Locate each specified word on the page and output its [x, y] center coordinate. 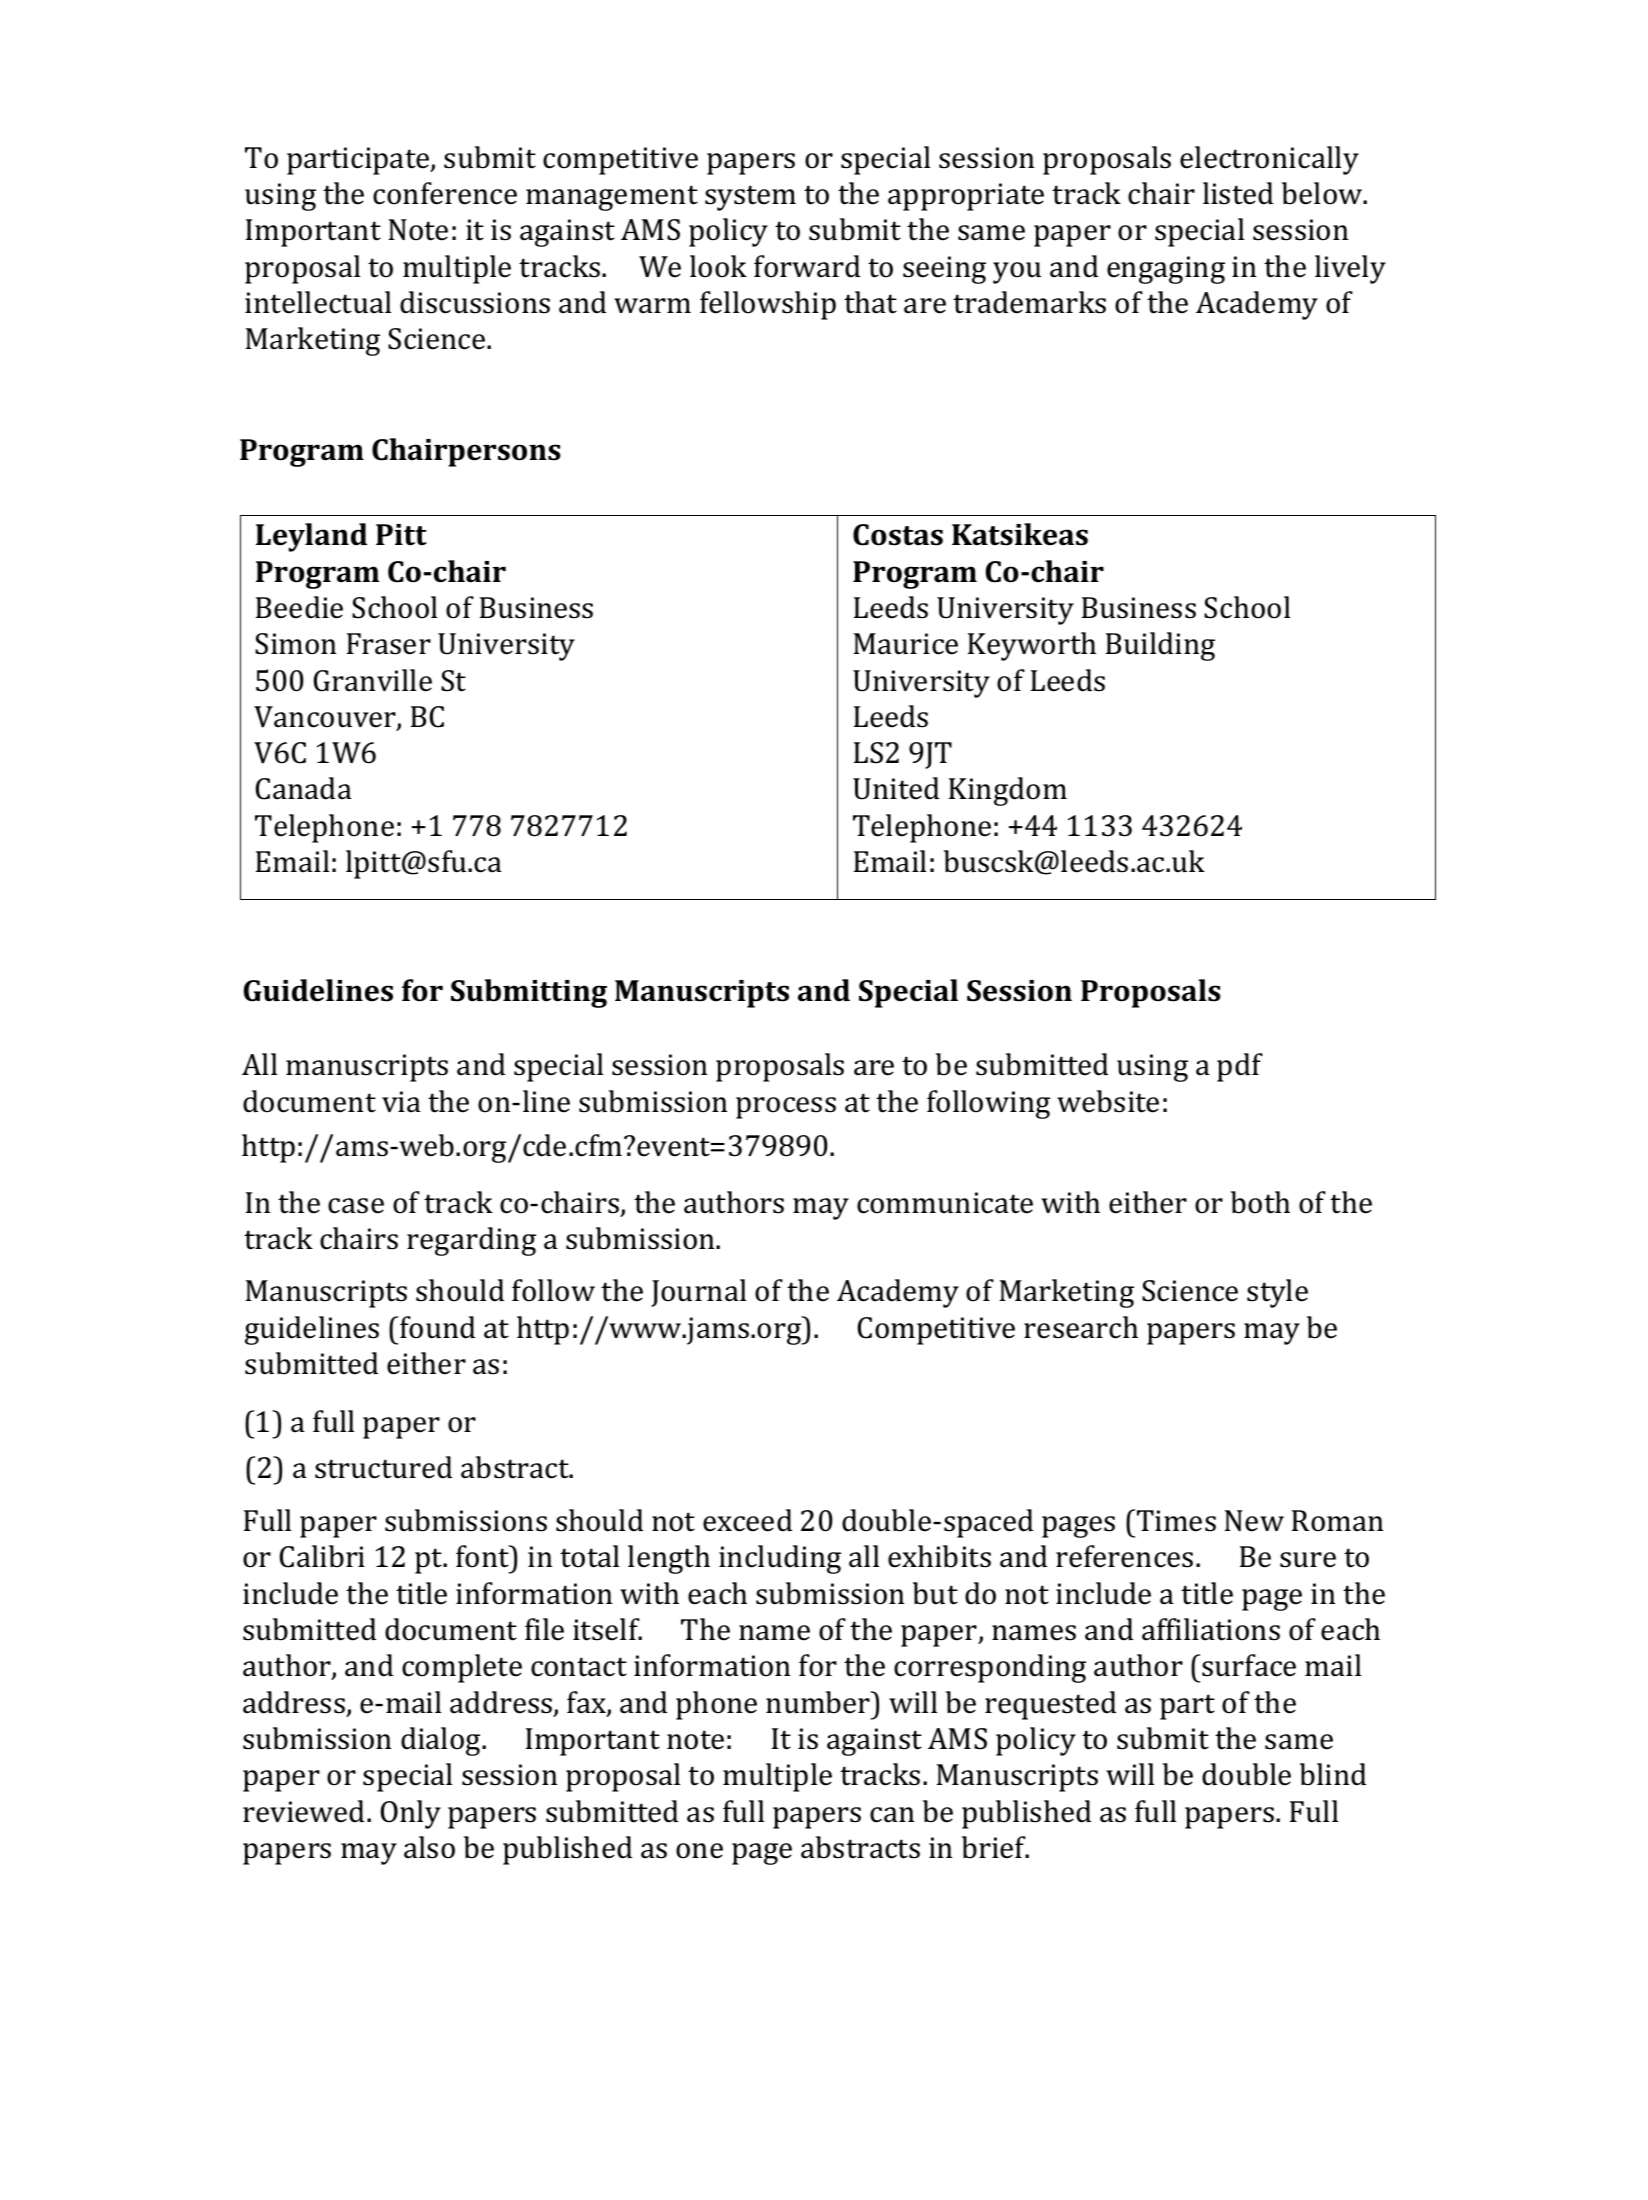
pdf [1240, 1067]
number [819, 1702]
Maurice [906, 644]
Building [1160, 646]
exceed [747, 1520]
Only [411, 1814]
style [1277, 1293]
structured [383, 1467]
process [786, 1108]
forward [807, 266]
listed [1238, 193]
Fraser [389, 644]
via [401, 1102]
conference [445, 193]
